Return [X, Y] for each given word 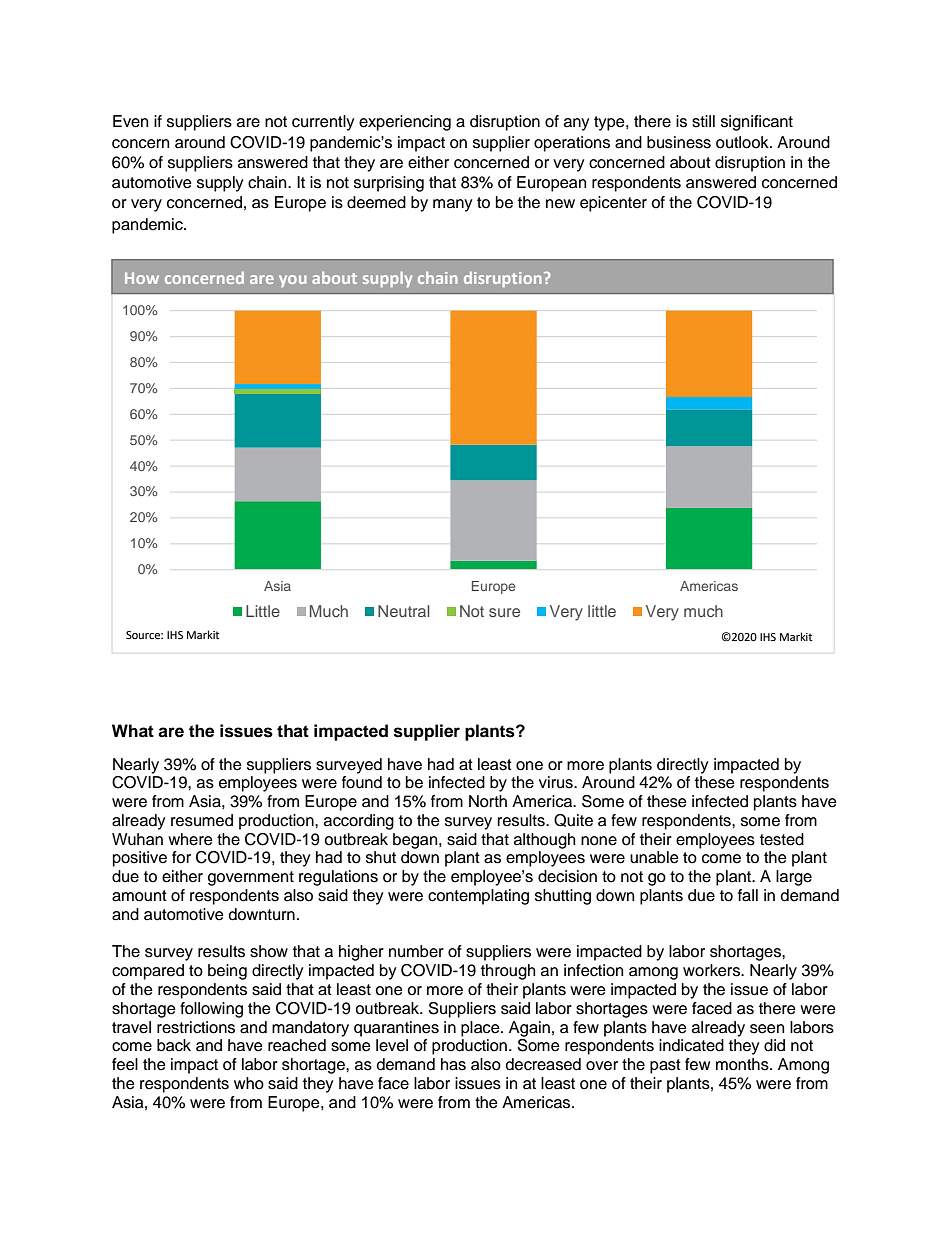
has [453, 1064]
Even [130, 121]
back [174, 1045]
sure [504, 612]
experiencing [405, 123]
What [133, 731]
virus [557, 782]
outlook [743, 142]
